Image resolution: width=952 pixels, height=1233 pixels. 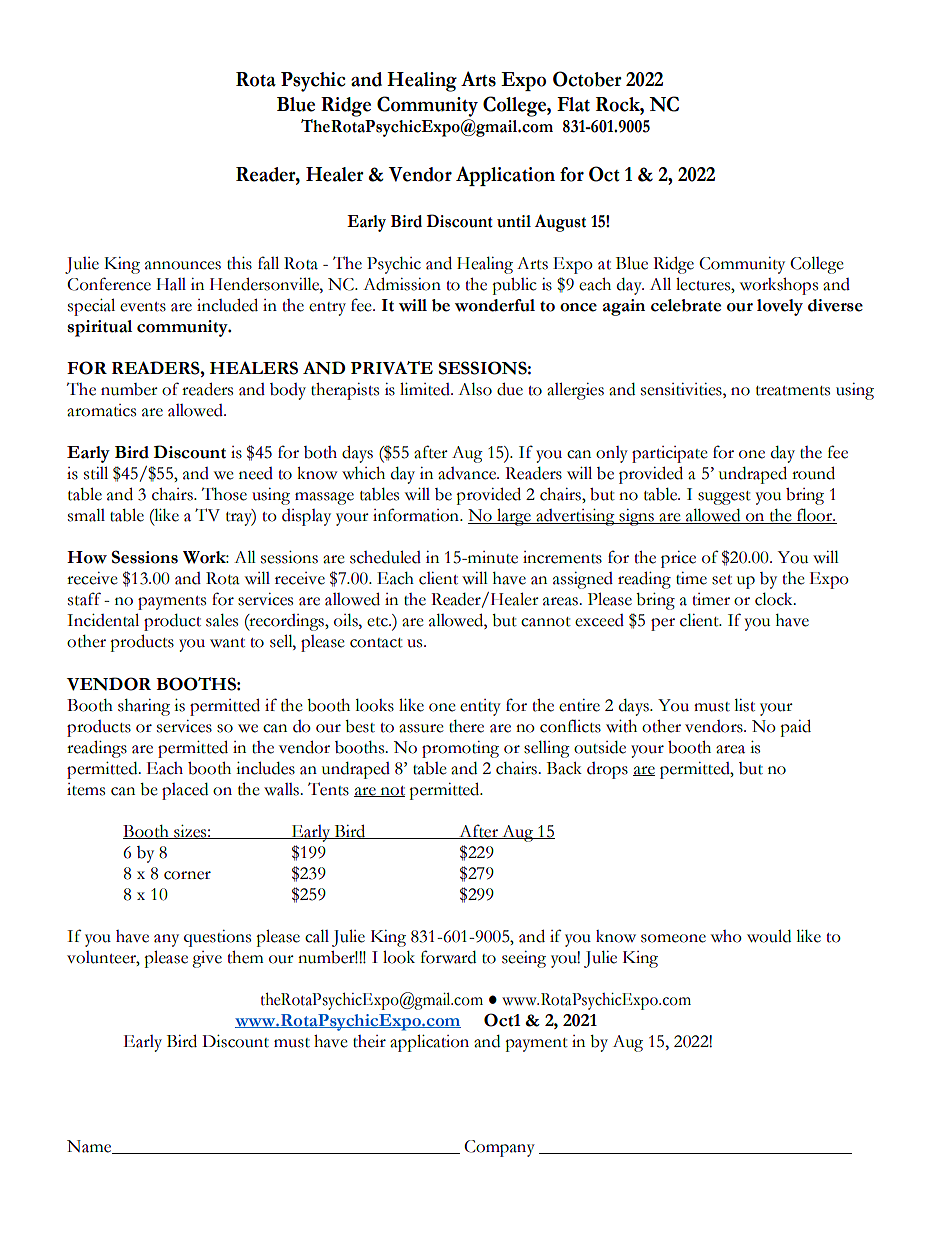 What do you see at coordinates (726, 936) in the screenshot?
I see `who` at bounding box center [726, 936].
